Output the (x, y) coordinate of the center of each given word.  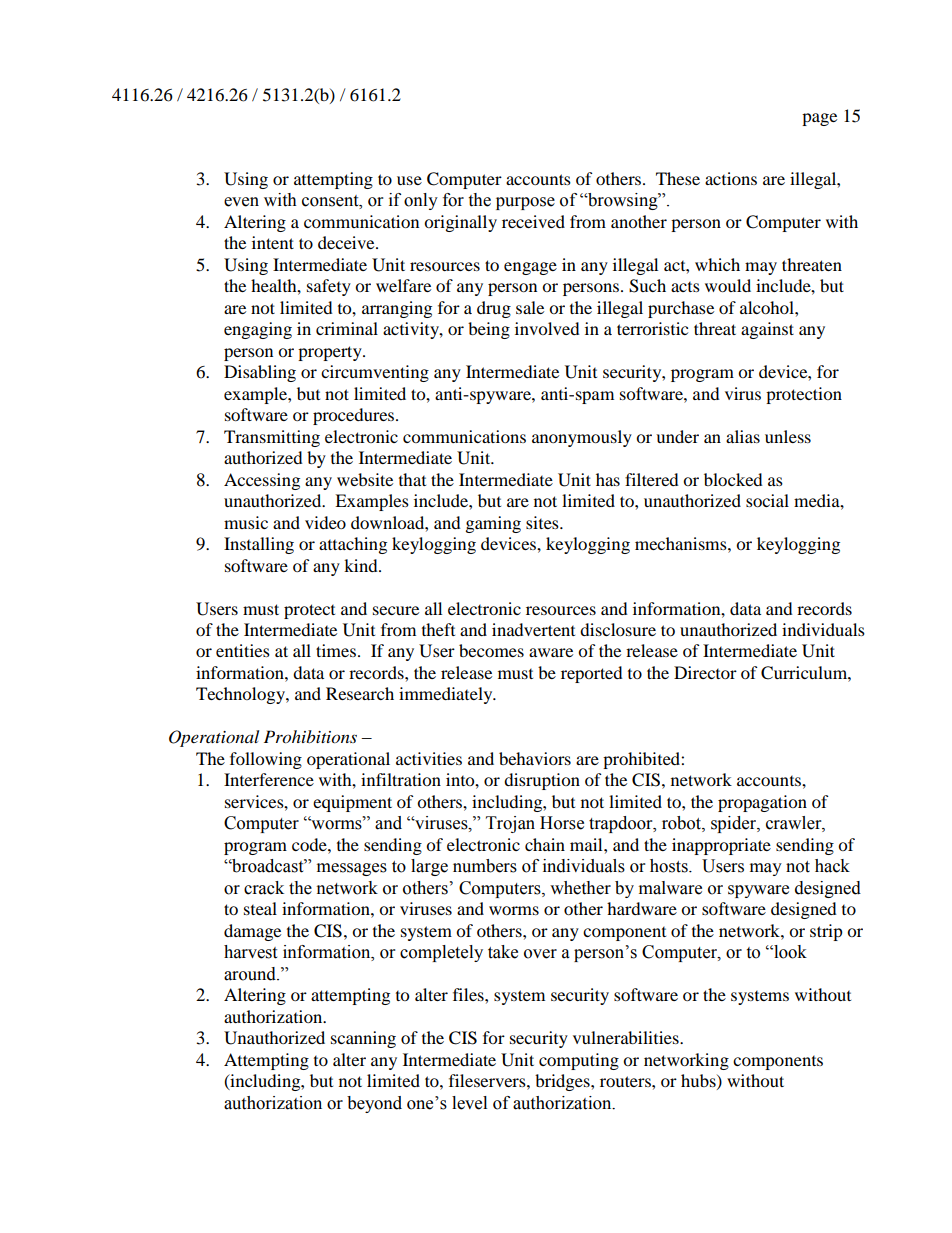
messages (352, 869)
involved (547, 328)
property (331, 353)
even (241, 202)
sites (543, 522)
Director (705, 672)
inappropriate (721, 846)
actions (731, 178)
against (767, 330)
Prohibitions (310, 737)
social (767, 500)
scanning (363, 1039)
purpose (525, 203)
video (325, 522)
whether (580, 888)
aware (551, 652)
